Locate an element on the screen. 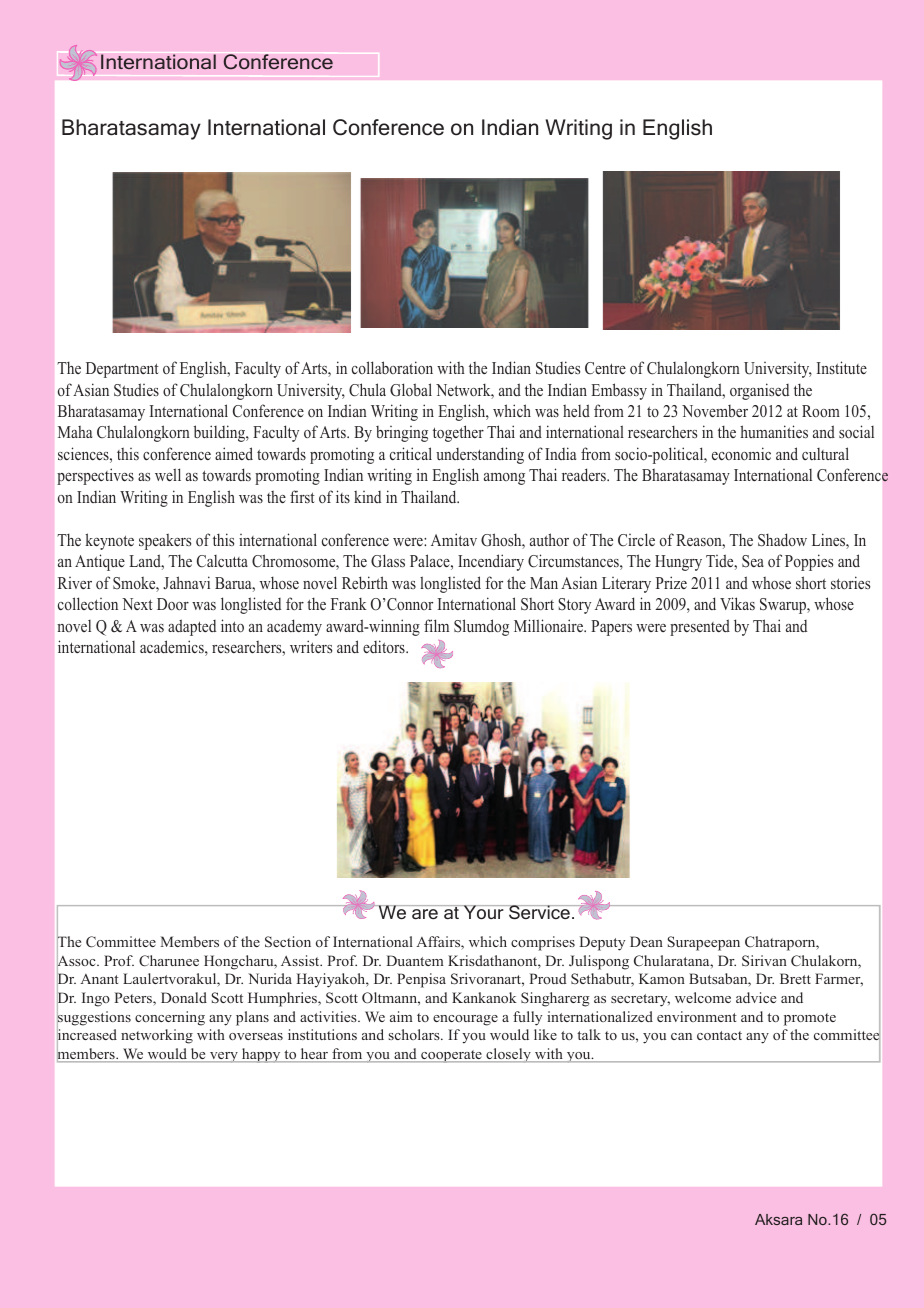  Section is located at coordinates (288, 942).
